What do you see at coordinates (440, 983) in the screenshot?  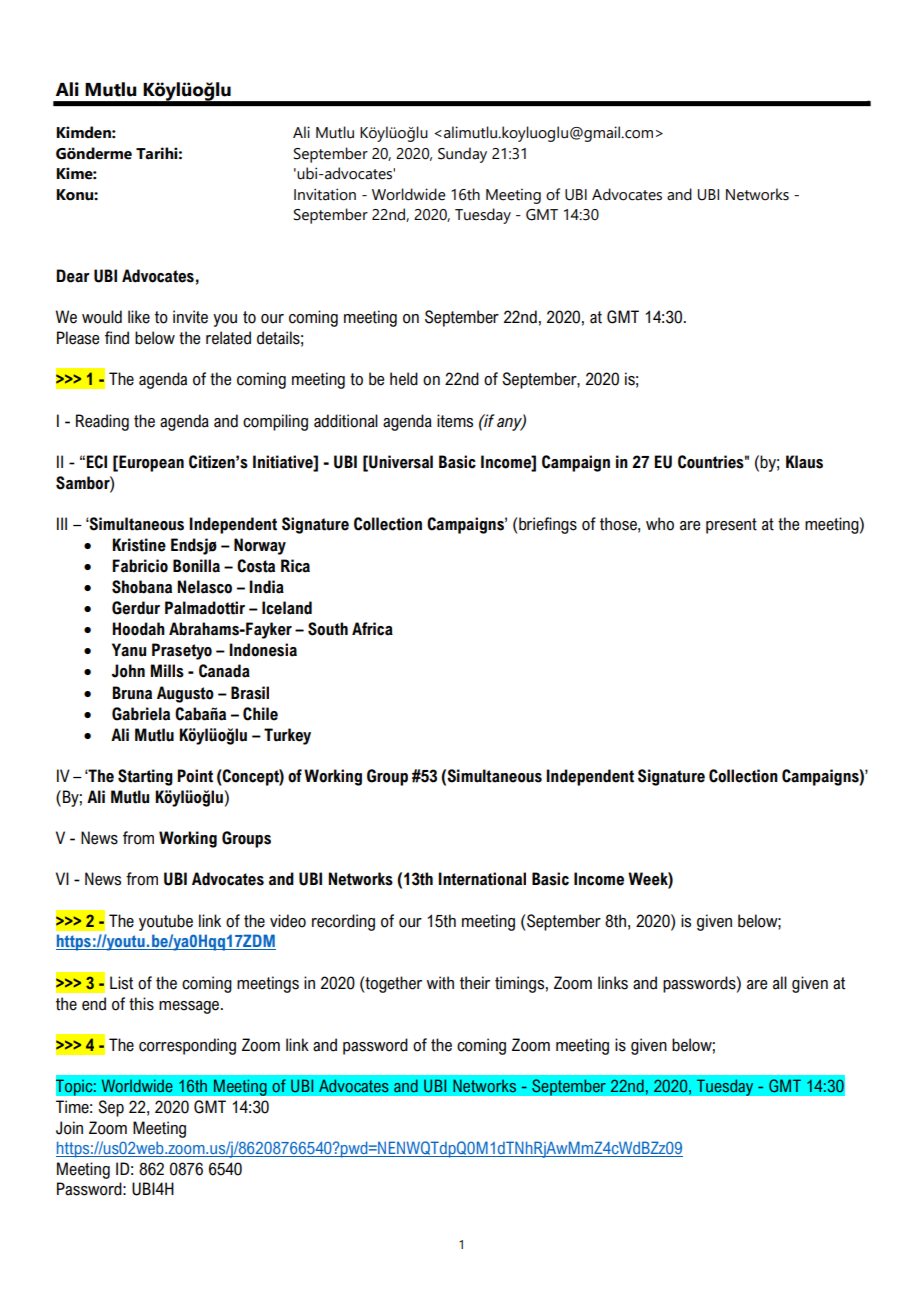 I see `with` at bounding box center [440, 983].
